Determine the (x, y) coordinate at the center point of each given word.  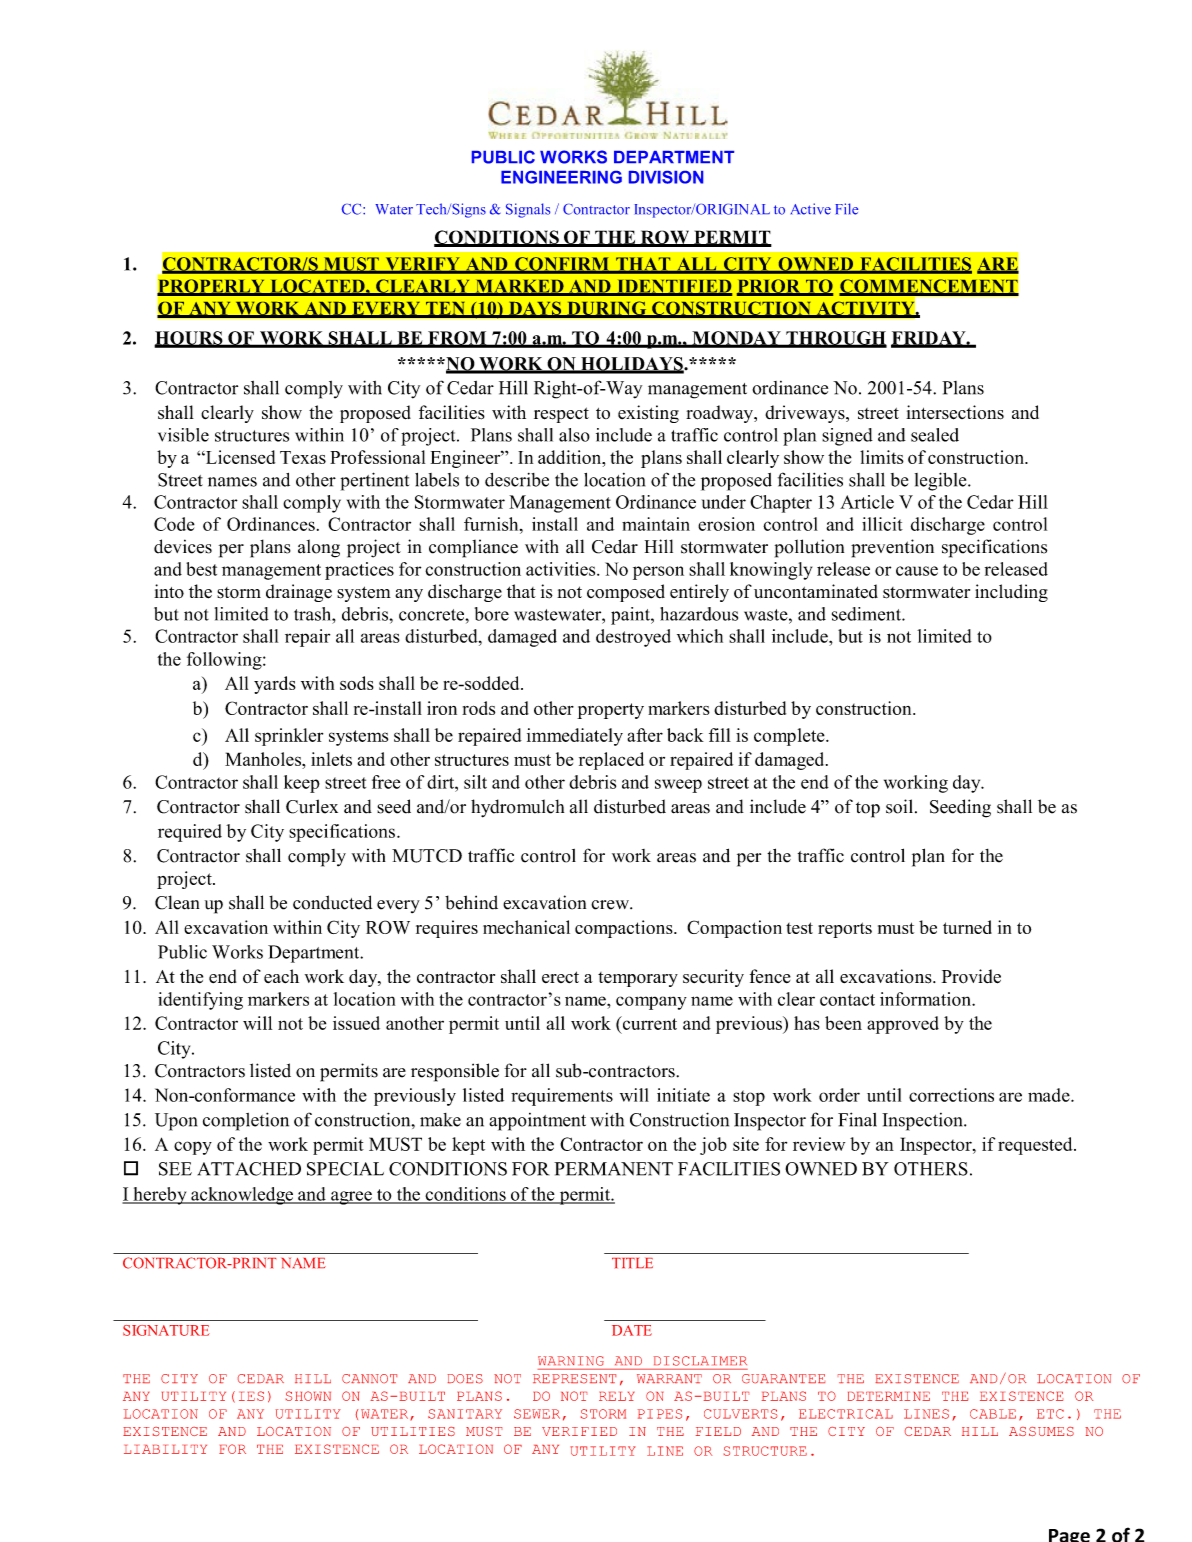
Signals (528, 210)
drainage (299, 593)
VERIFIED (579, 1431)
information (926, 999)
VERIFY (422, 265)
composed (626, 593)
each (281, 976)
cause (917, 571)
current (648, 1023)
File (846, 209)
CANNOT (369, 1379)
